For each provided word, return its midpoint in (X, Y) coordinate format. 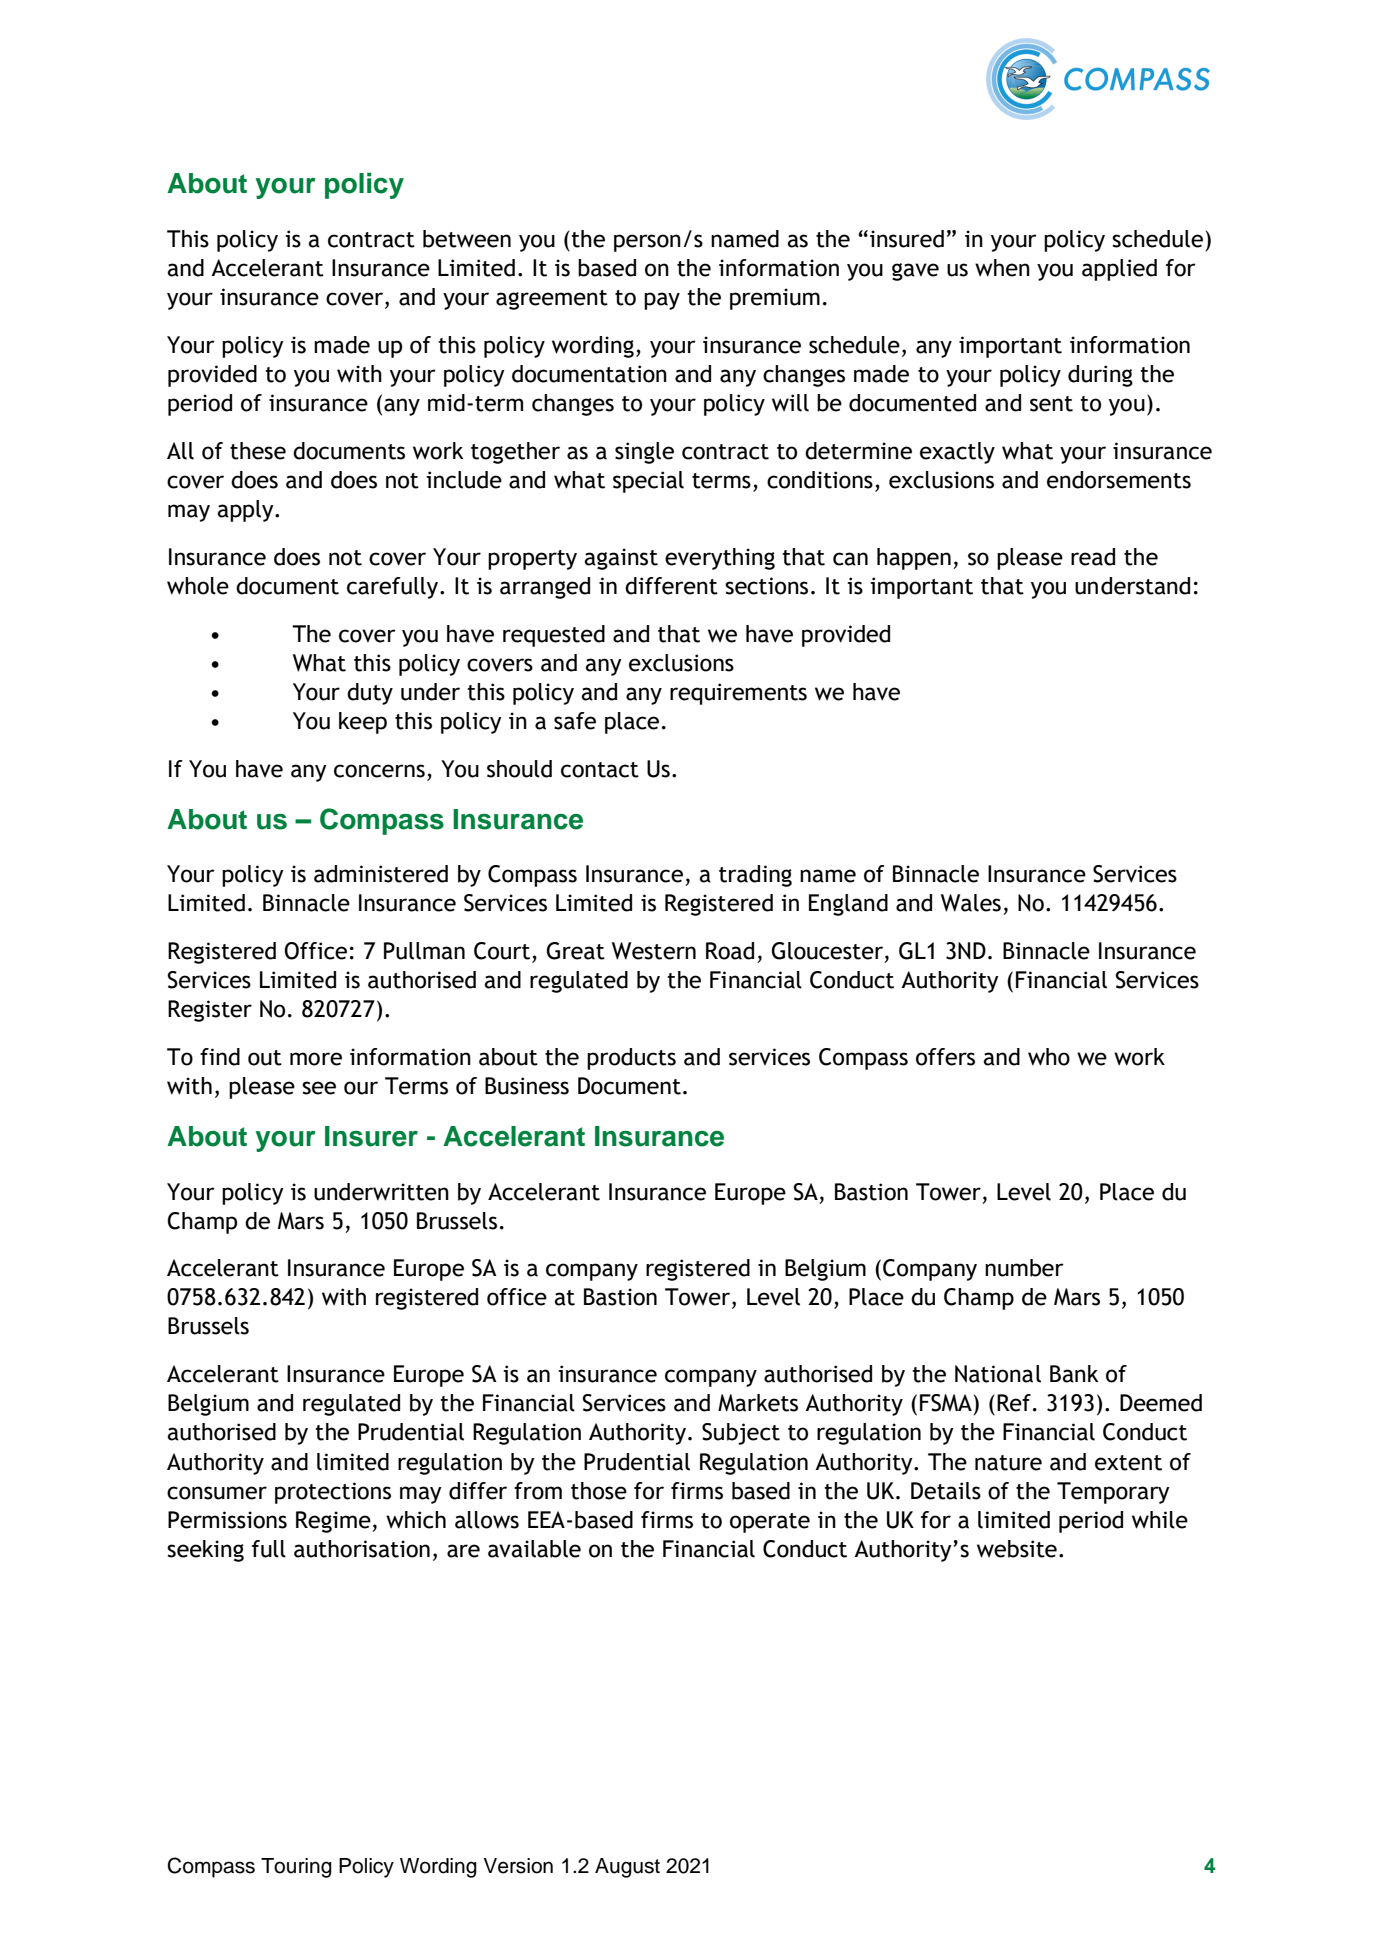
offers (945, 1057)
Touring (296, 1868)
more (316, 1059)
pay (662, 301)
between (467, 239)
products (631, 1059)
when (1002, 268)
